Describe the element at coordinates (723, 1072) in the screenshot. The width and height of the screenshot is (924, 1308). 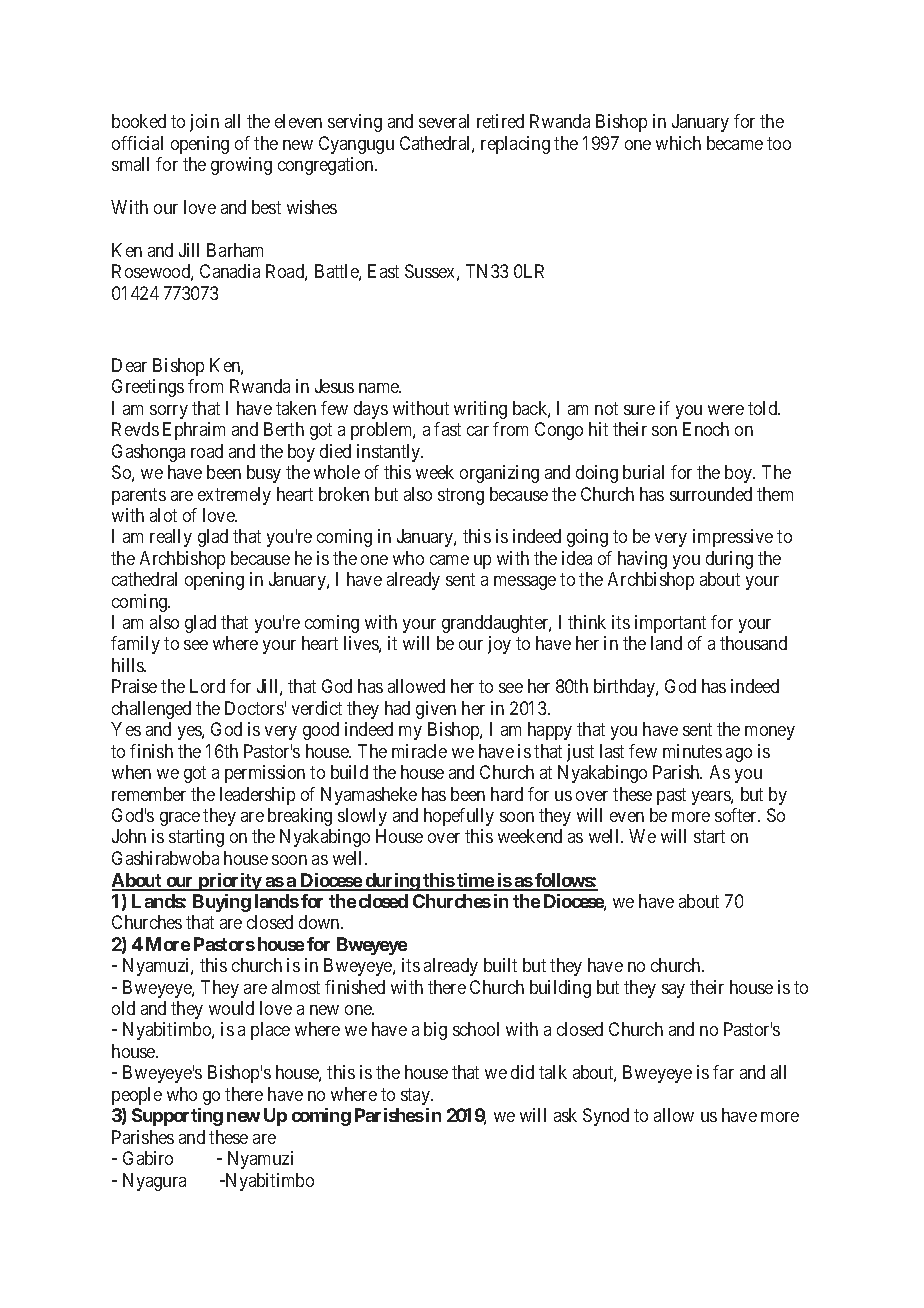
I see `far` at that location.
